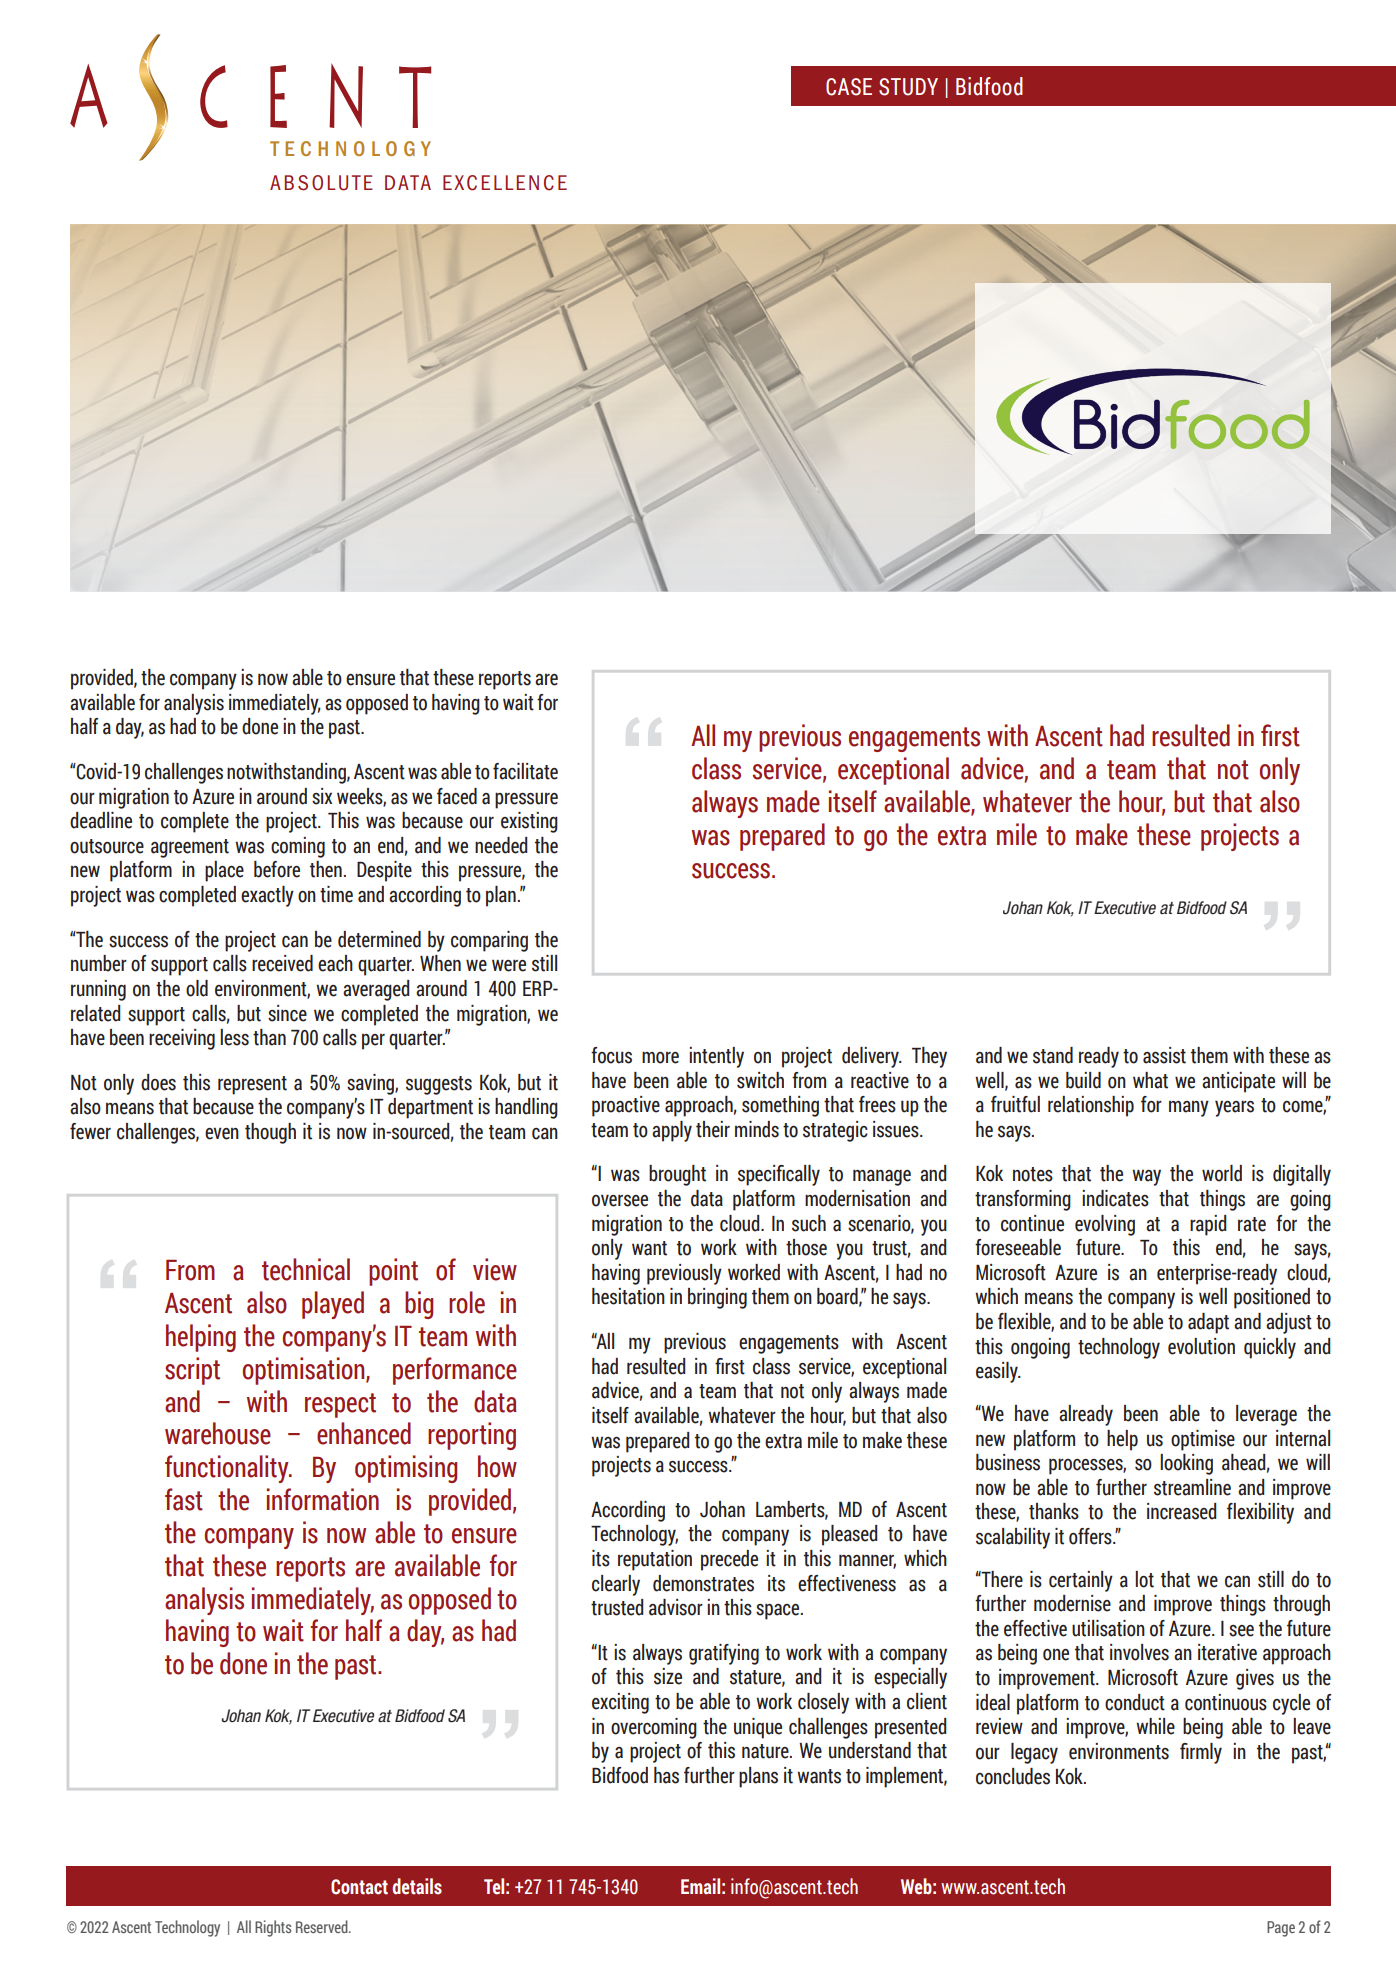 The width and height of the document is (1396, 1974). Describe the element at coordinates (1203, 1440) in the document. I see `optimise` at that location.
